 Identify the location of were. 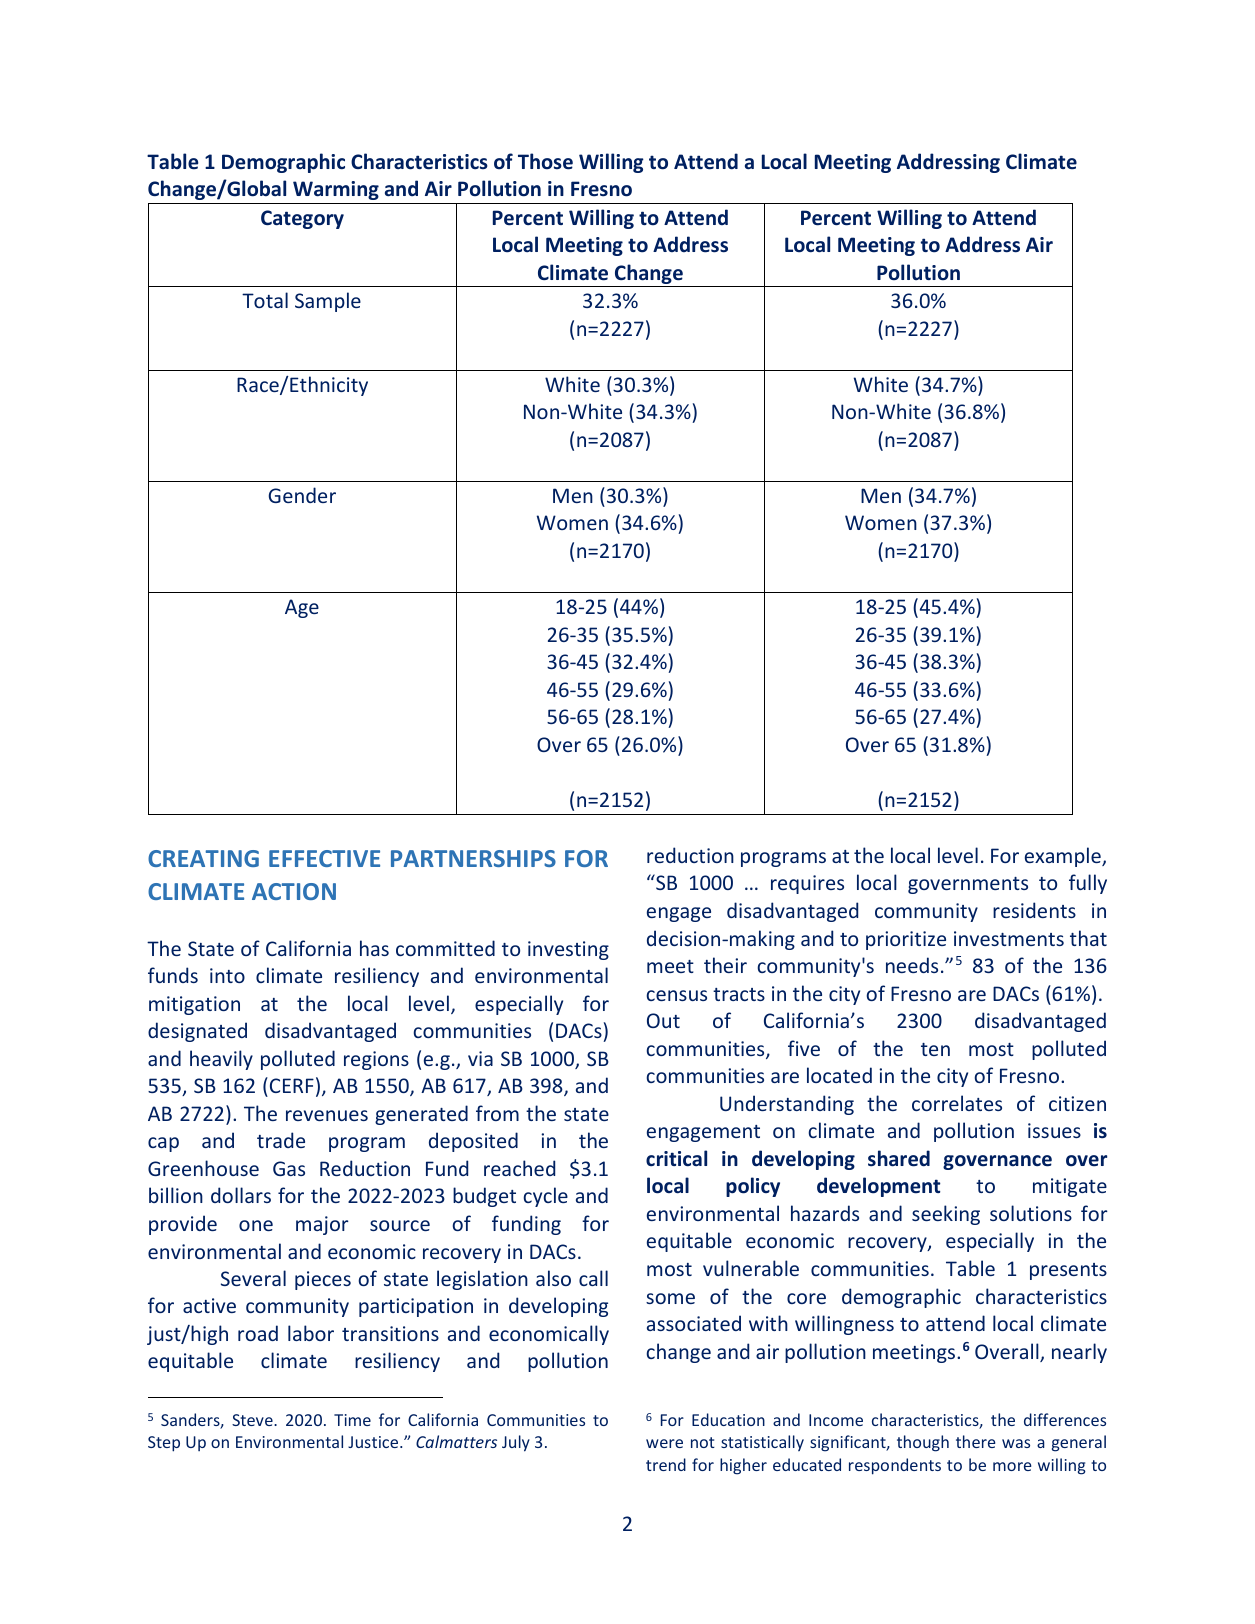
(664, 1443).
